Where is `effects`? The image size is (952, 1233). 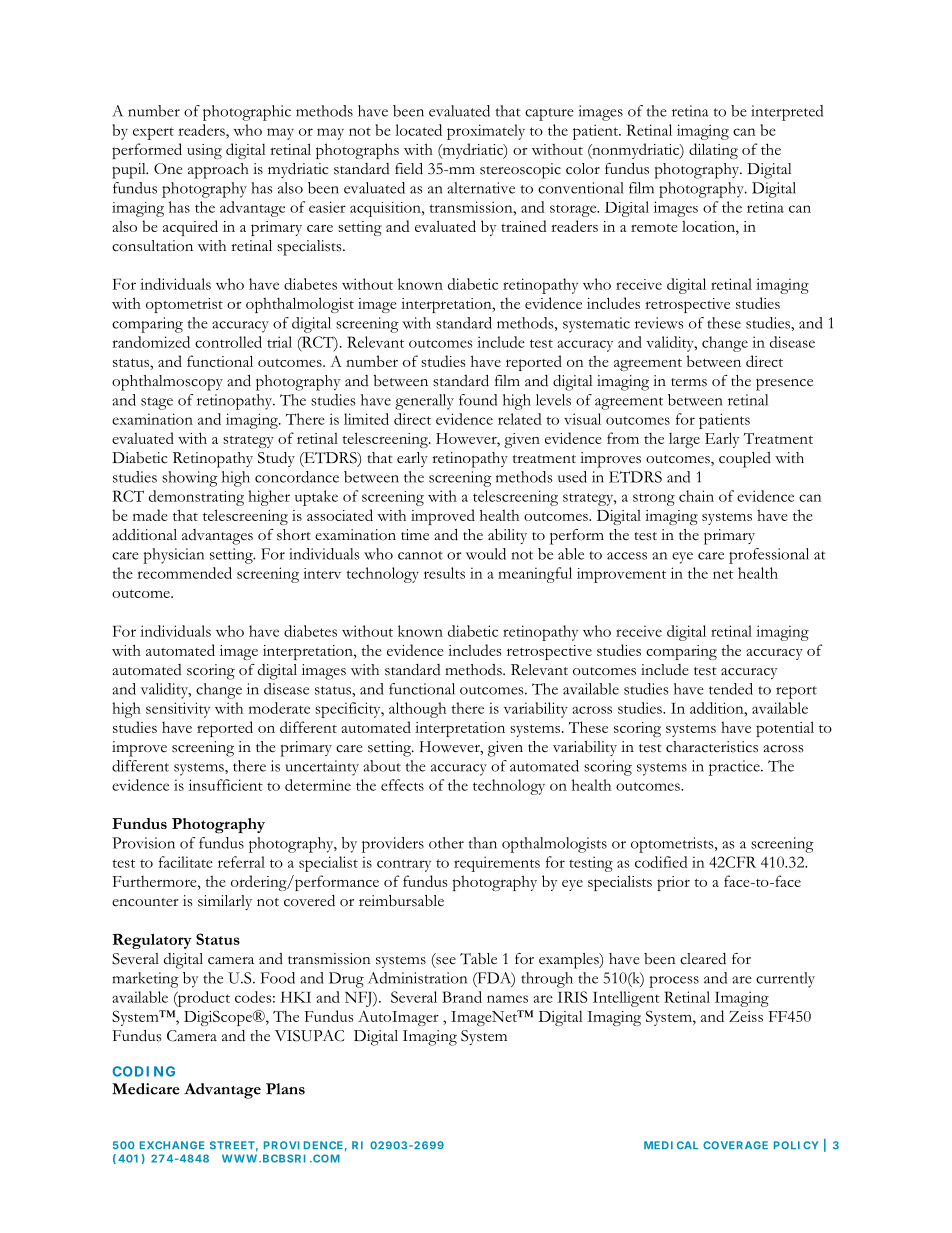
effects is located at coordinates (402, 785).
